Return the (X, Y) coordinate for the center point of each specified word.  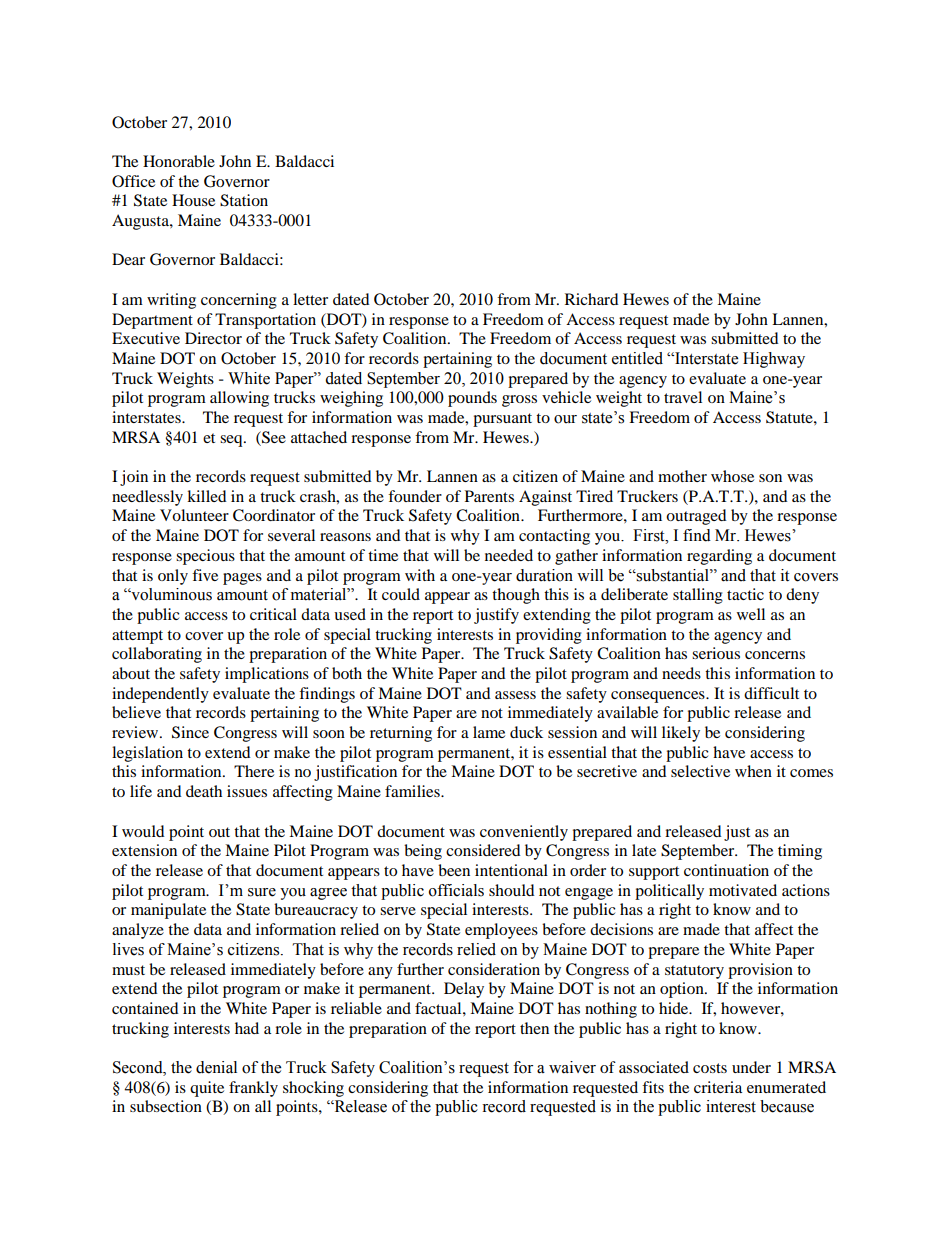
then (534, 1028)
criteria (718, 1087)
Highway (774, 360)
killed (207, 496)
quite (207, 1089)
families (413, 791)
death (204, 791)
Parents (489, 496)
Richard (592, 299)
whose (732, 476)
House (193, 200)
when (753, 771)
